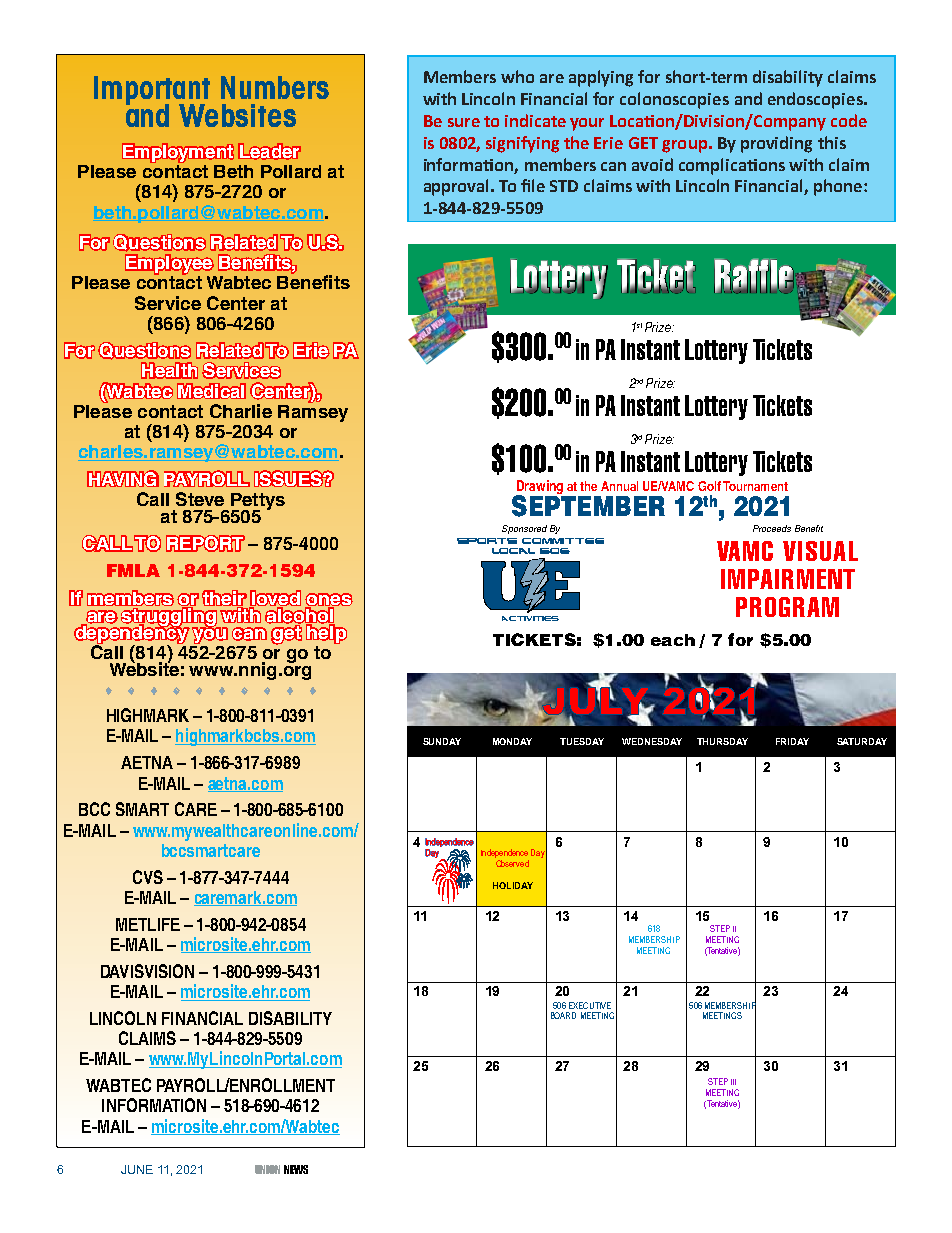 This screenshot has height=1233, width=952. Describe the element at coordinates (513, 885) in the screenshot. I see `holiday` at that location.
